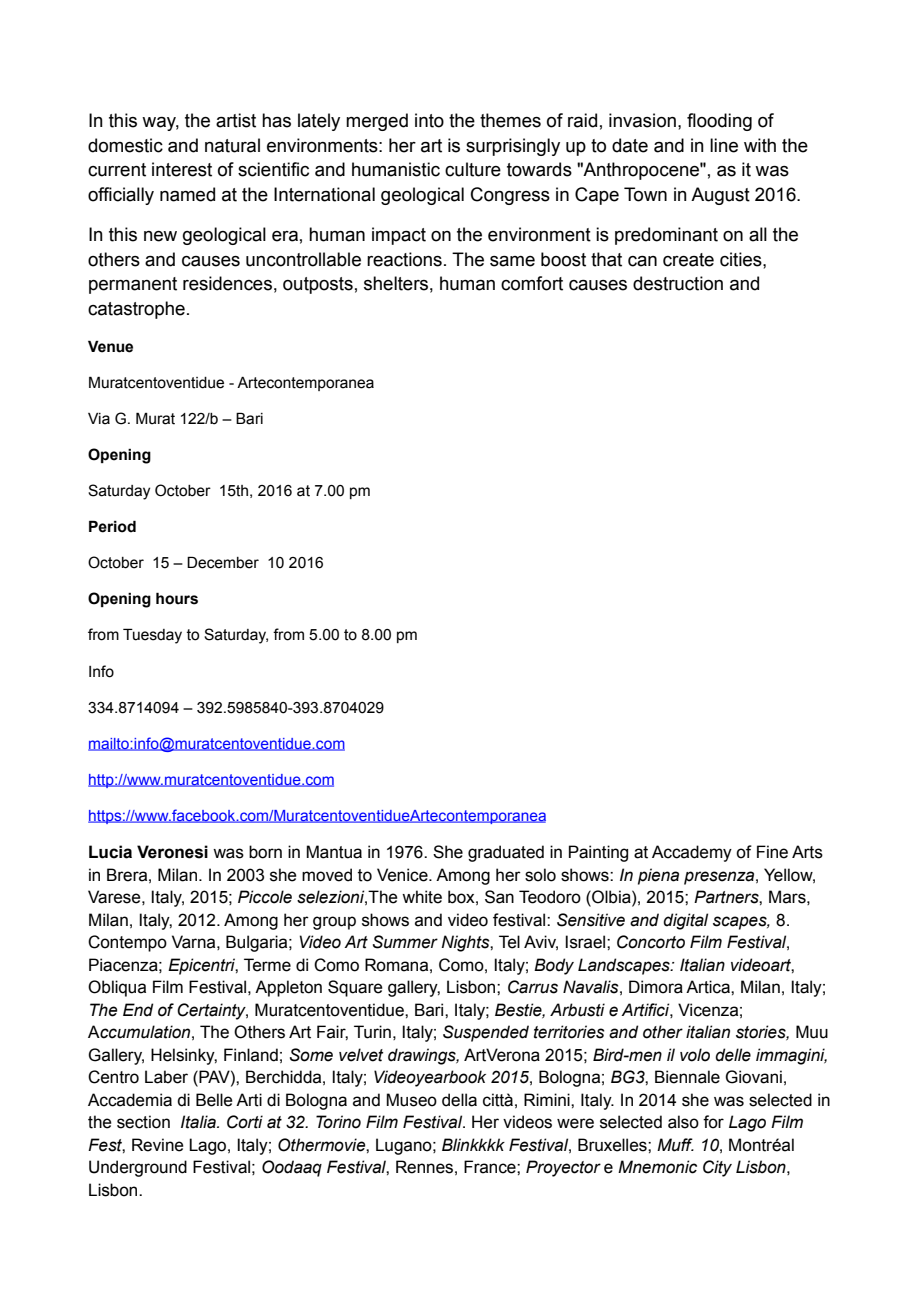 The width and height of the page is (924, 1308). Describe the element at coordinates (473, 169) in the page. I see `culture` at that location.
